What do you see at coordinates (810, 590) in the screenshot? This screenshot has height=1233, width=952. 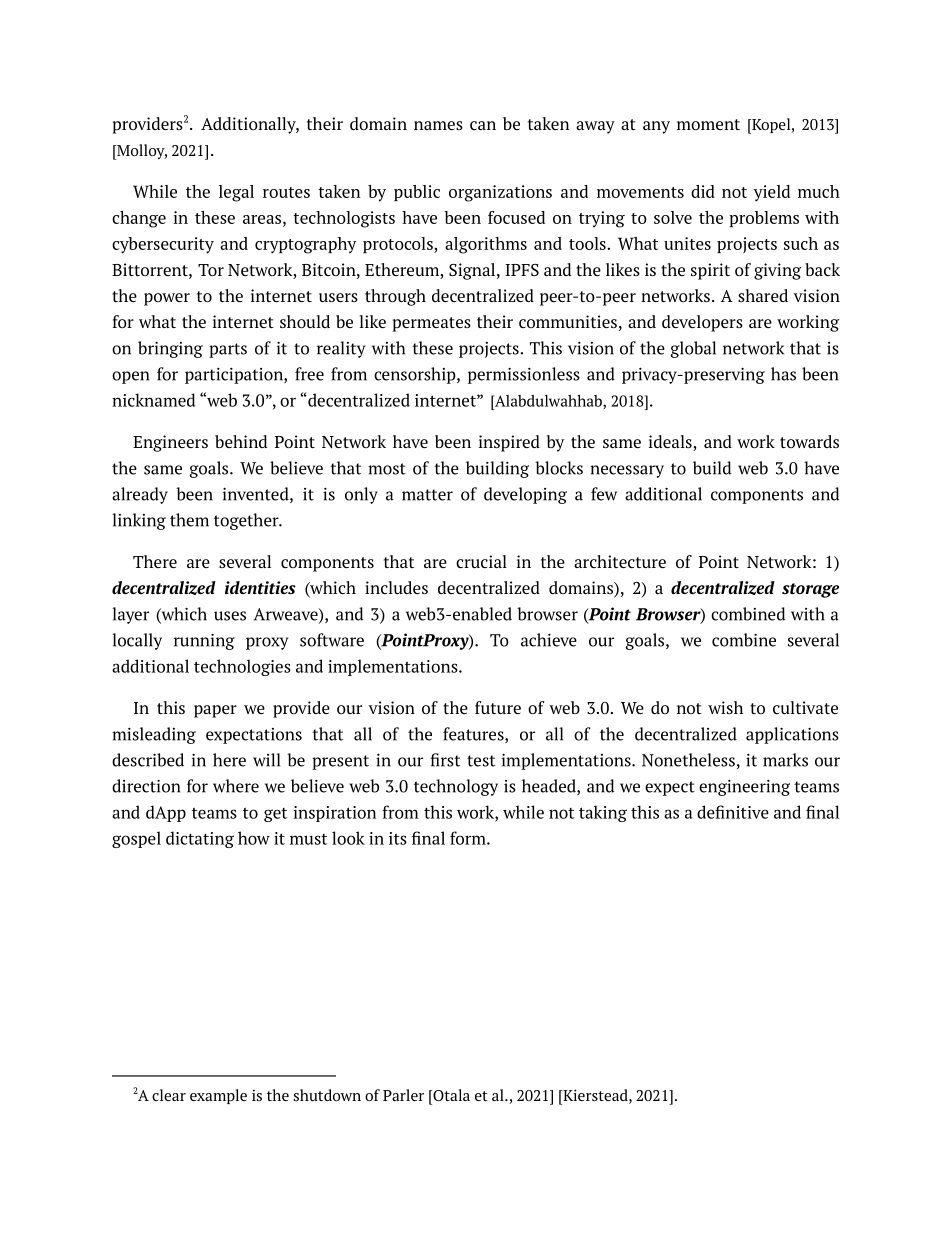 I see `storage` at bounding box center [810, 590].
